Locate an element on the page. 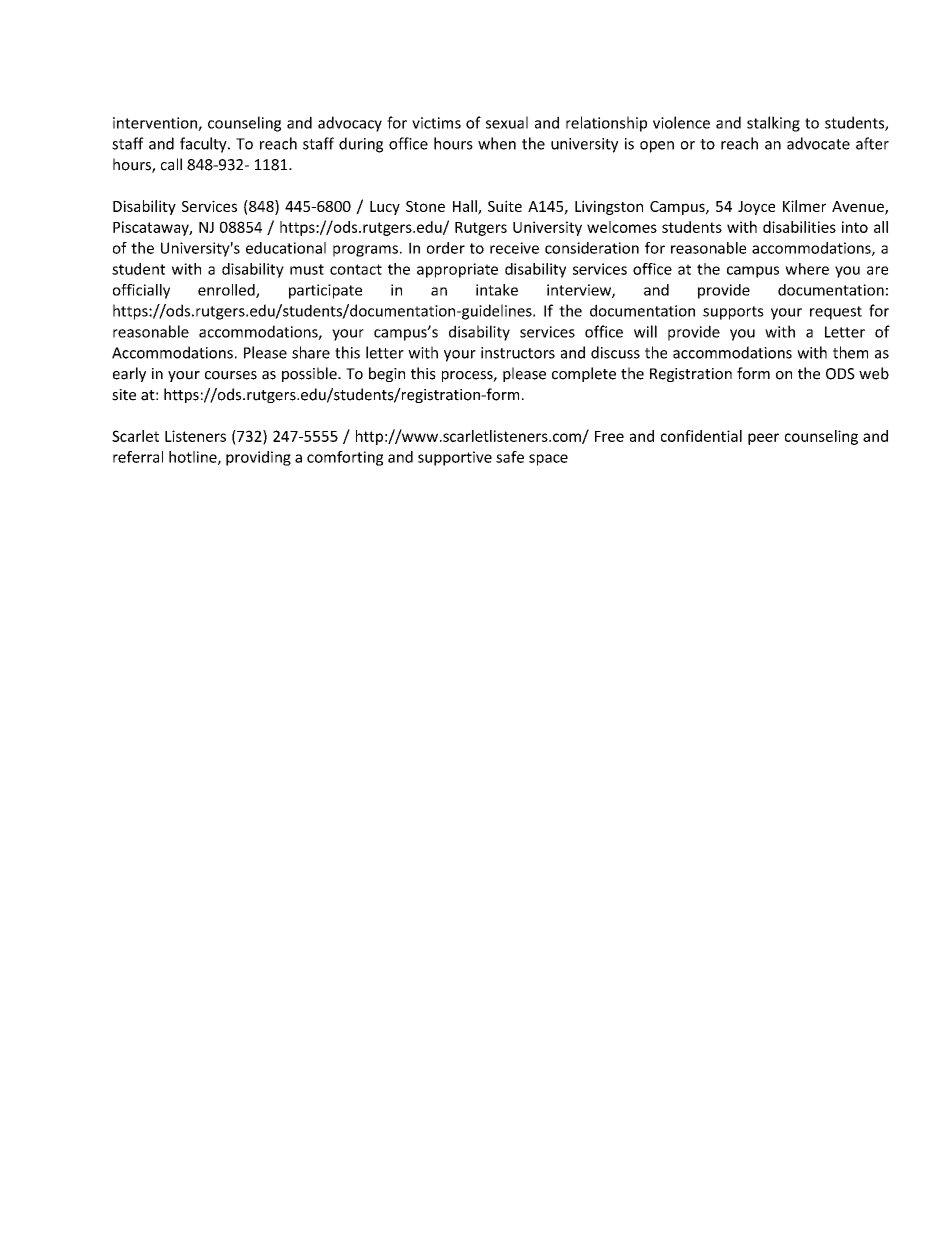 This page has height=1233, width=952. Joyce is located at coordinates (756, 208).
